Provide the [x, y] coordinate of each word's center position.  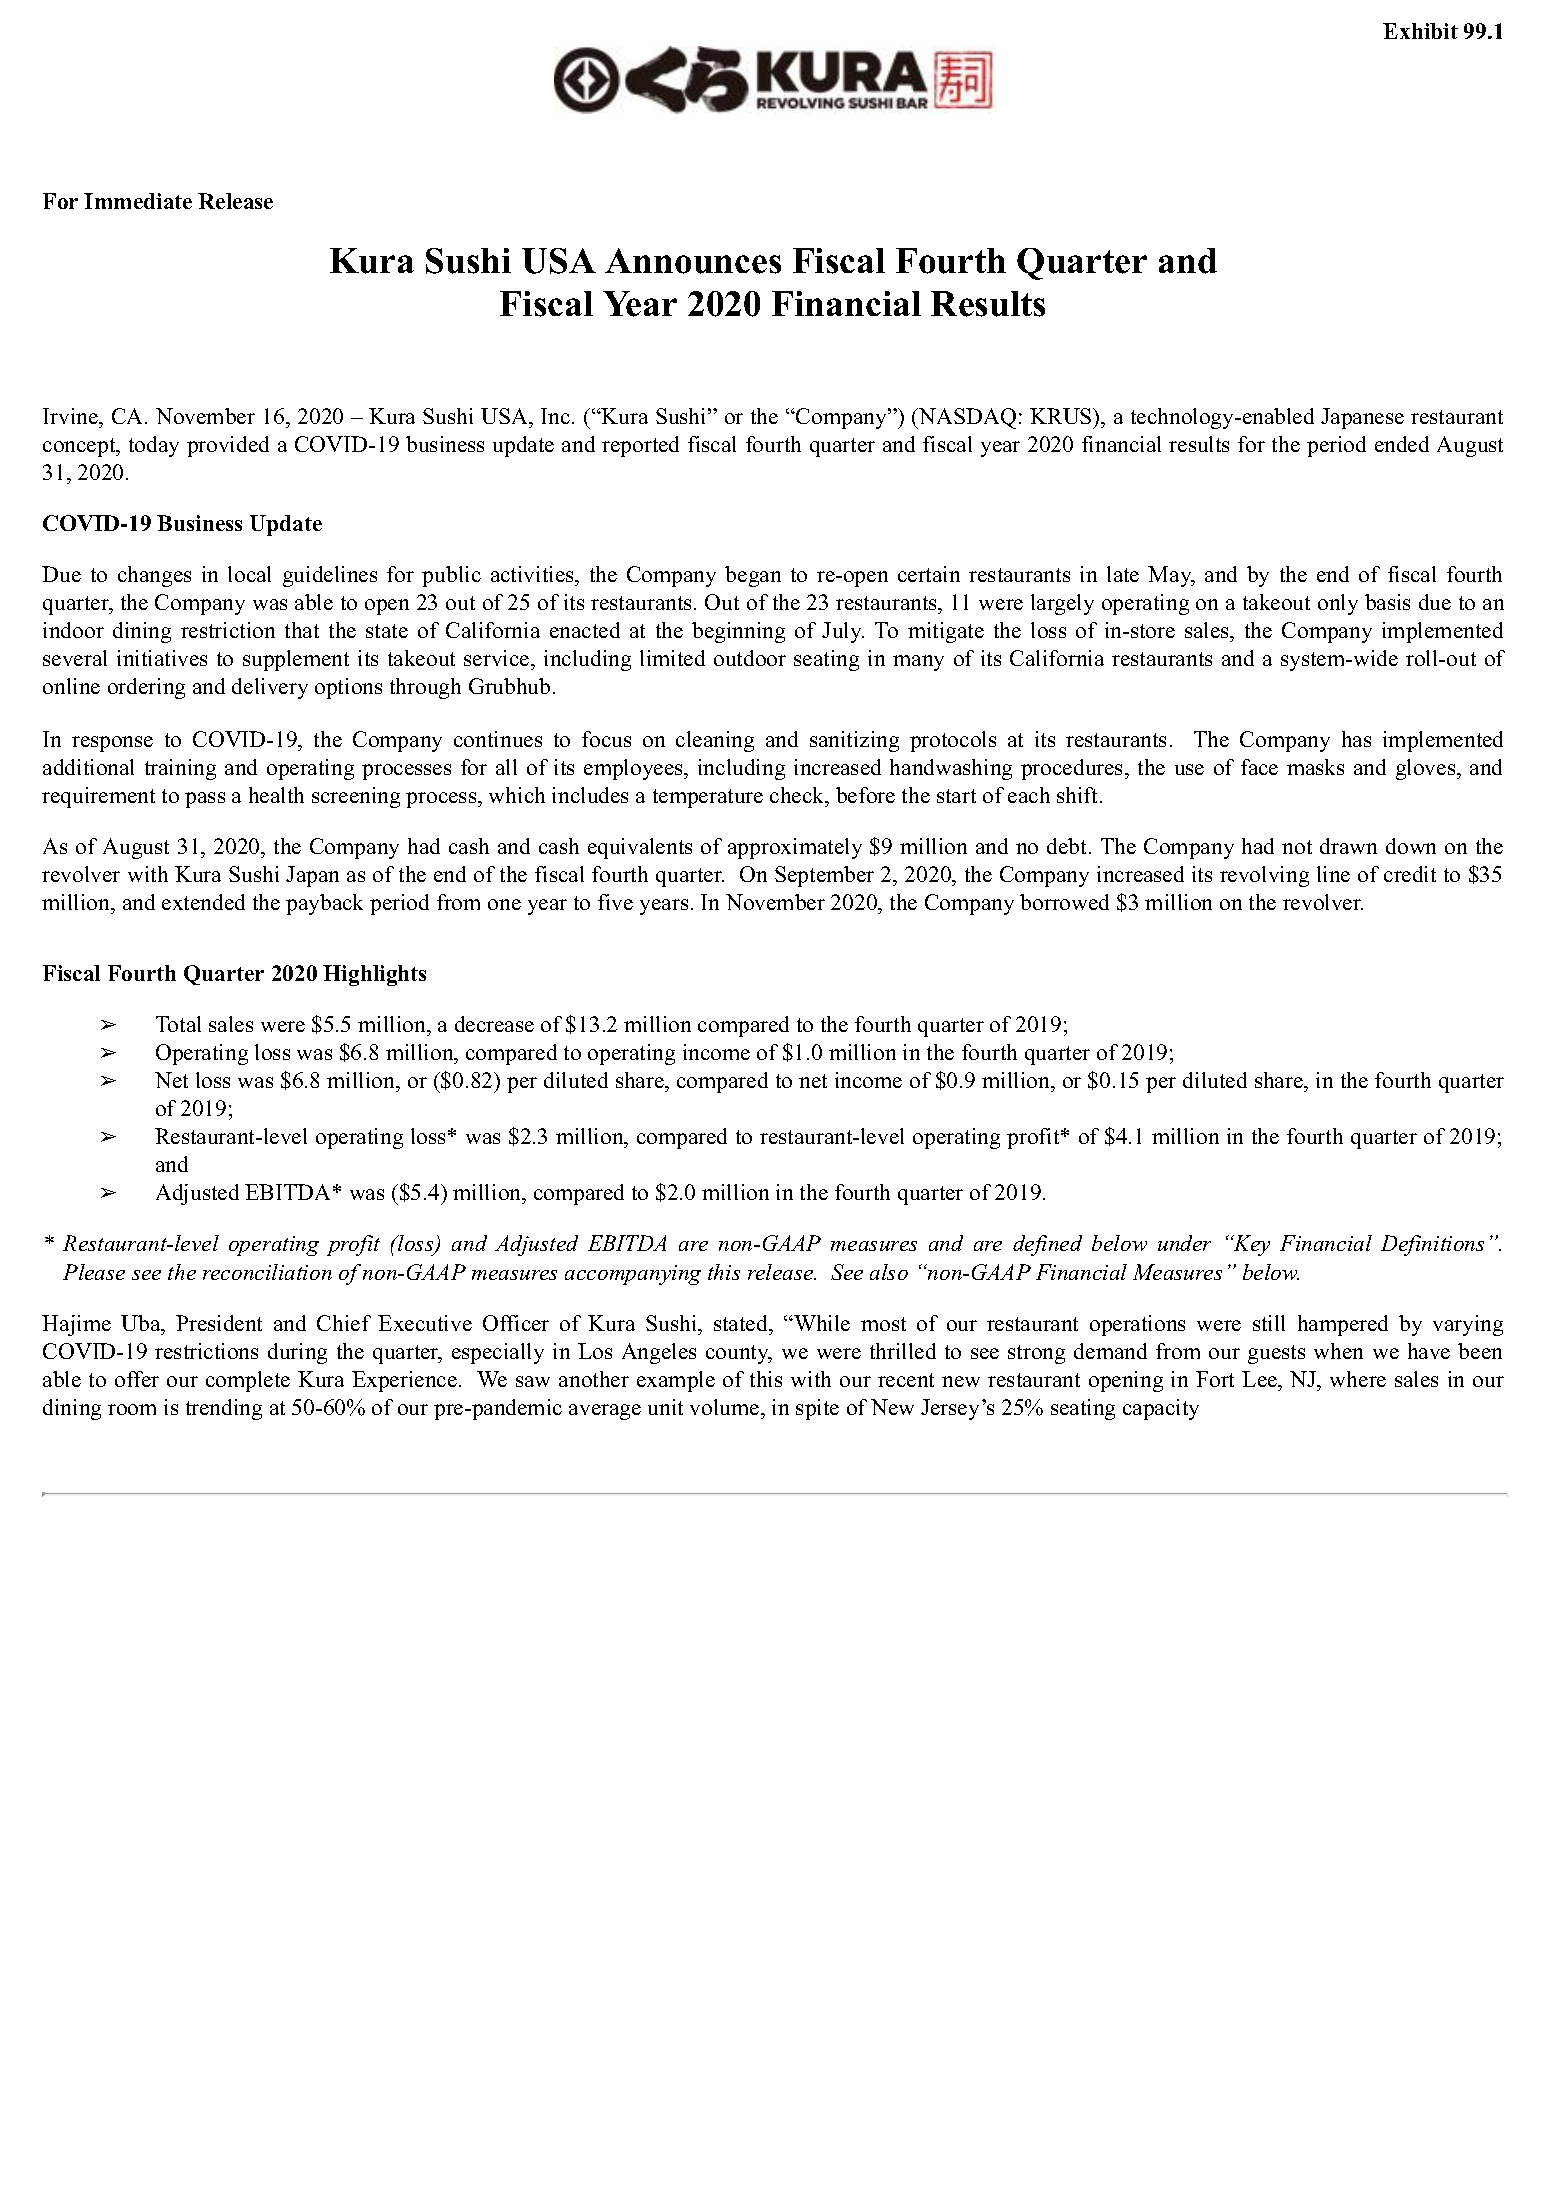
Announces [693, 261]
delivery [270, 688]
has [1356, 739]
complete [248, 1381]
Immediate [138, 201]
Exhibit [1420, 31]
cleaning [715, 741]
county [739, 1354]
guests [1276, 1354]
